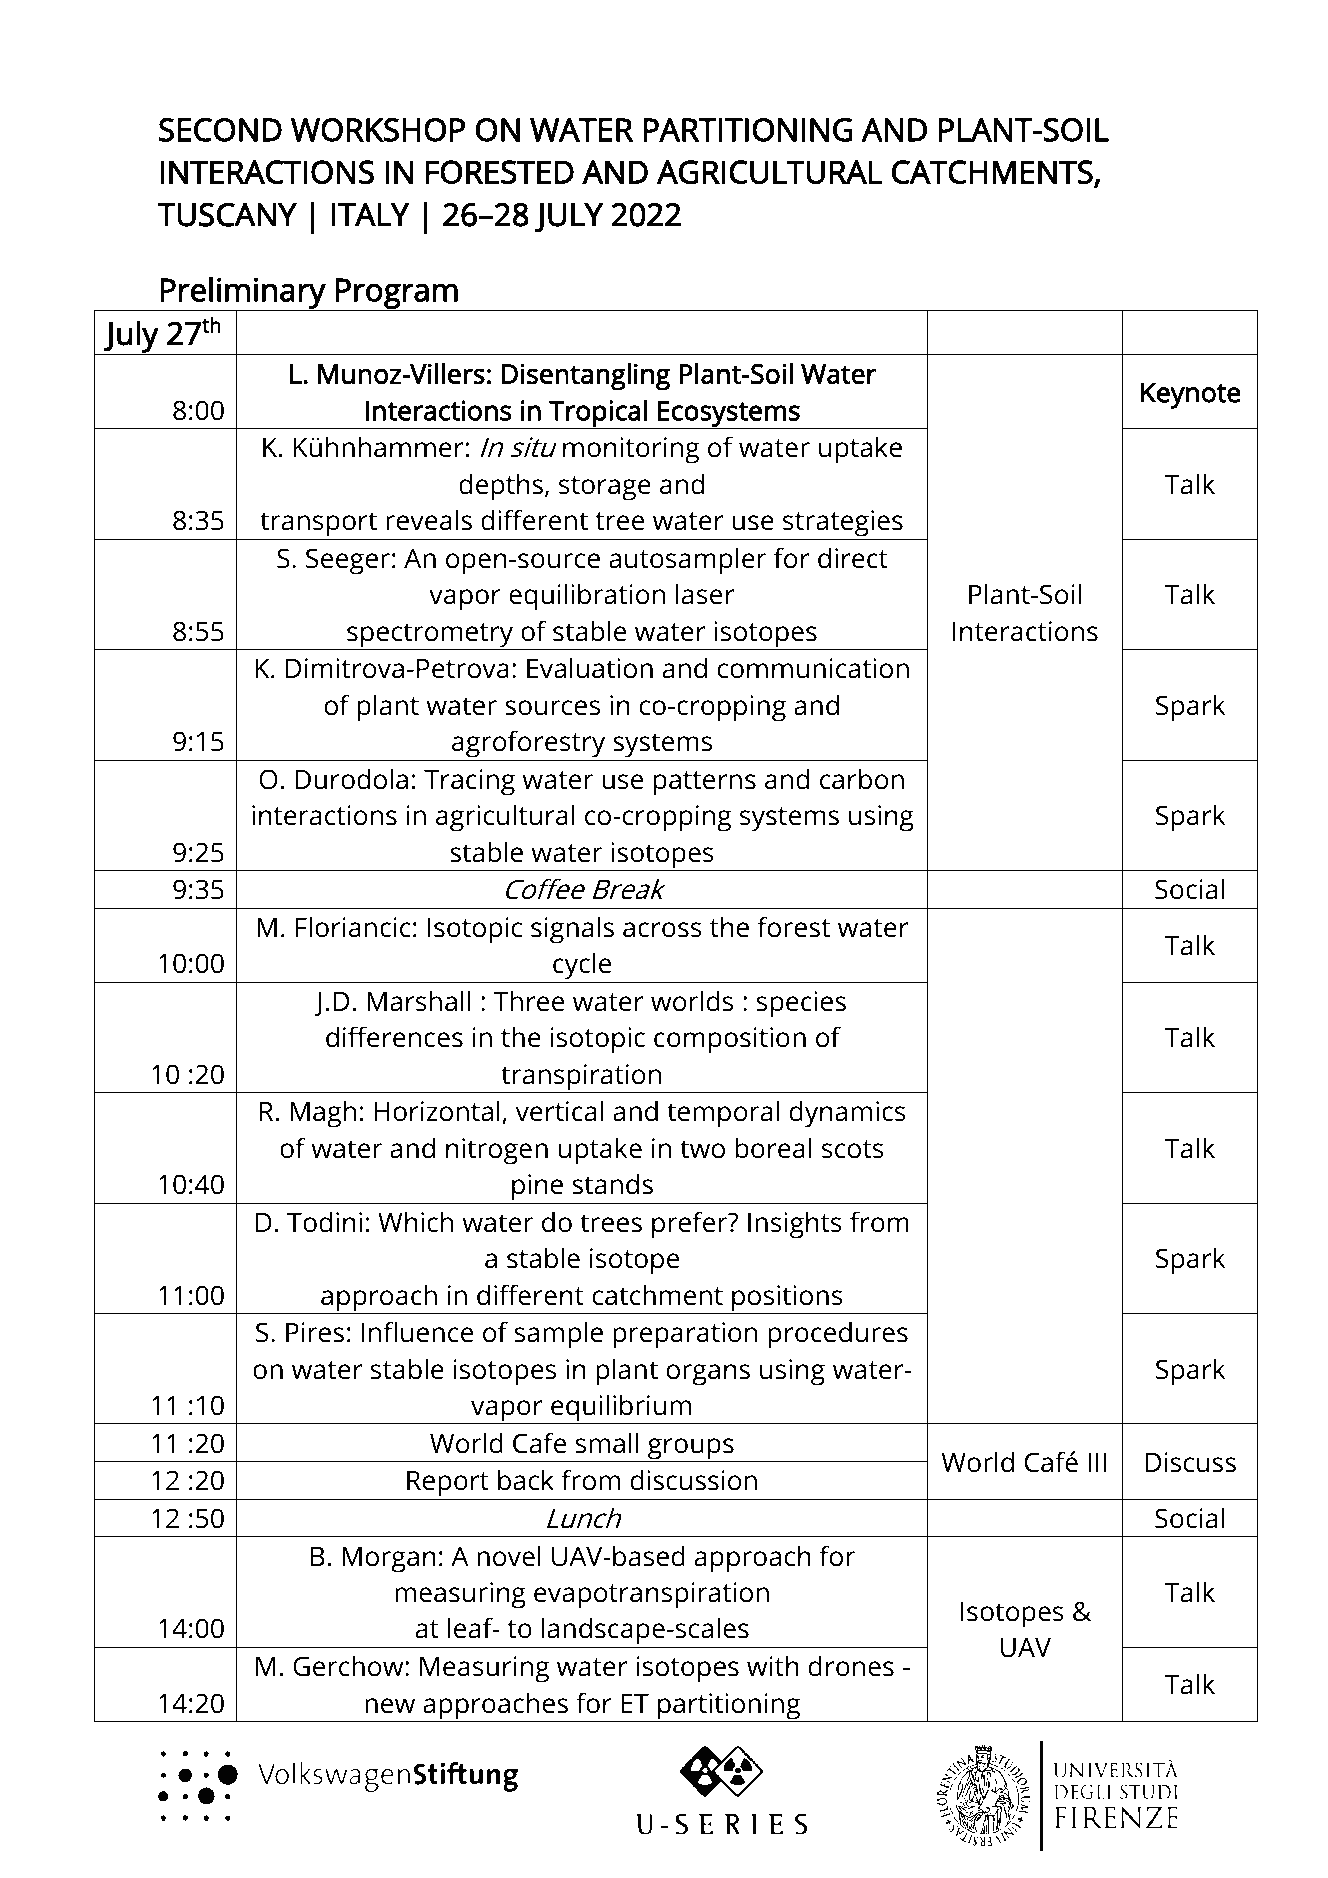 This screenshot has height=1878, width=1328. Describe the element at coordinates (662, 930) in the screenshot. I see `across` at that location.
